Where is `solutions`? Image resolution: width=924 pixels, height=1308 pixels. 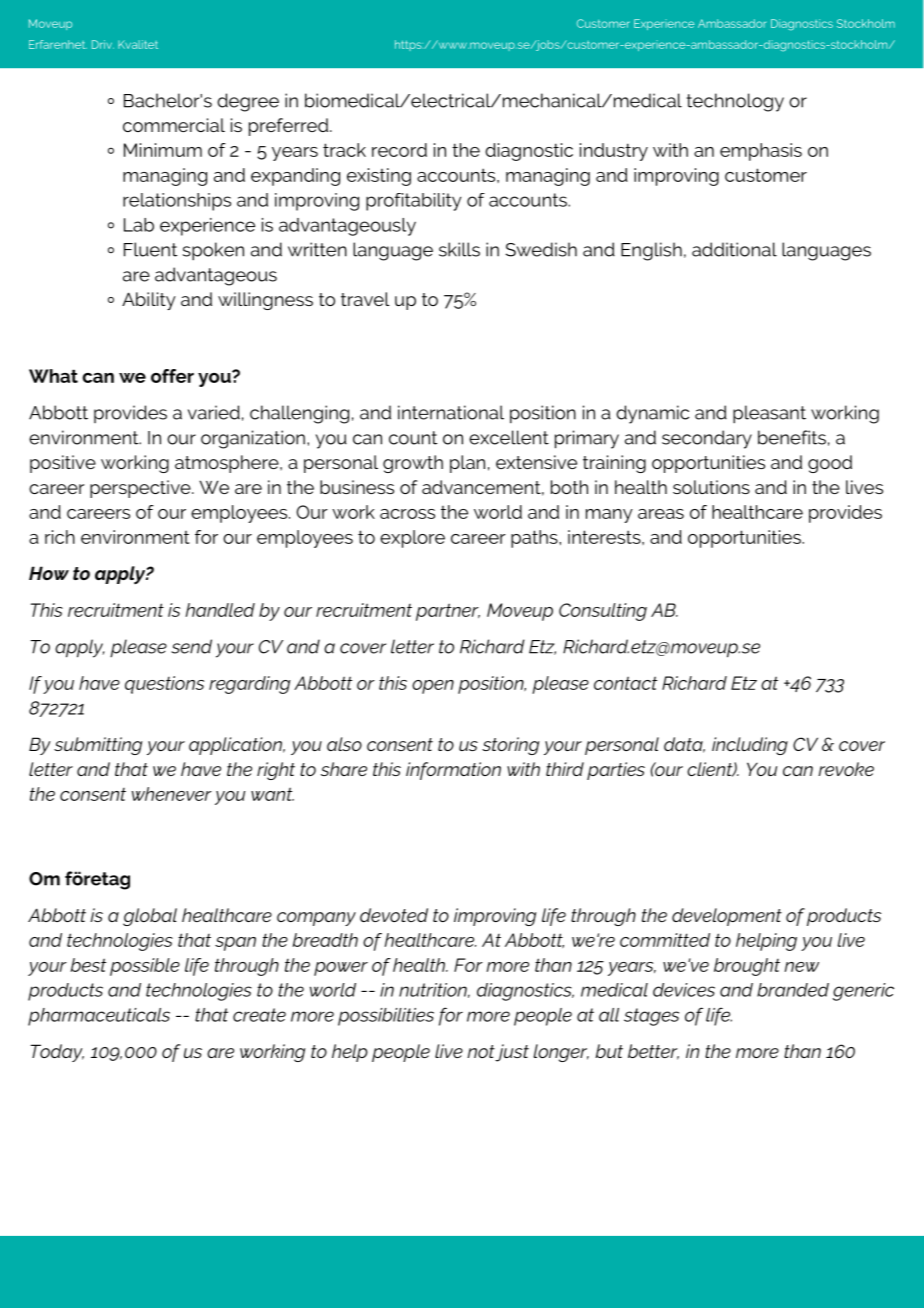 solutions is located at coordinates (711, 487).
